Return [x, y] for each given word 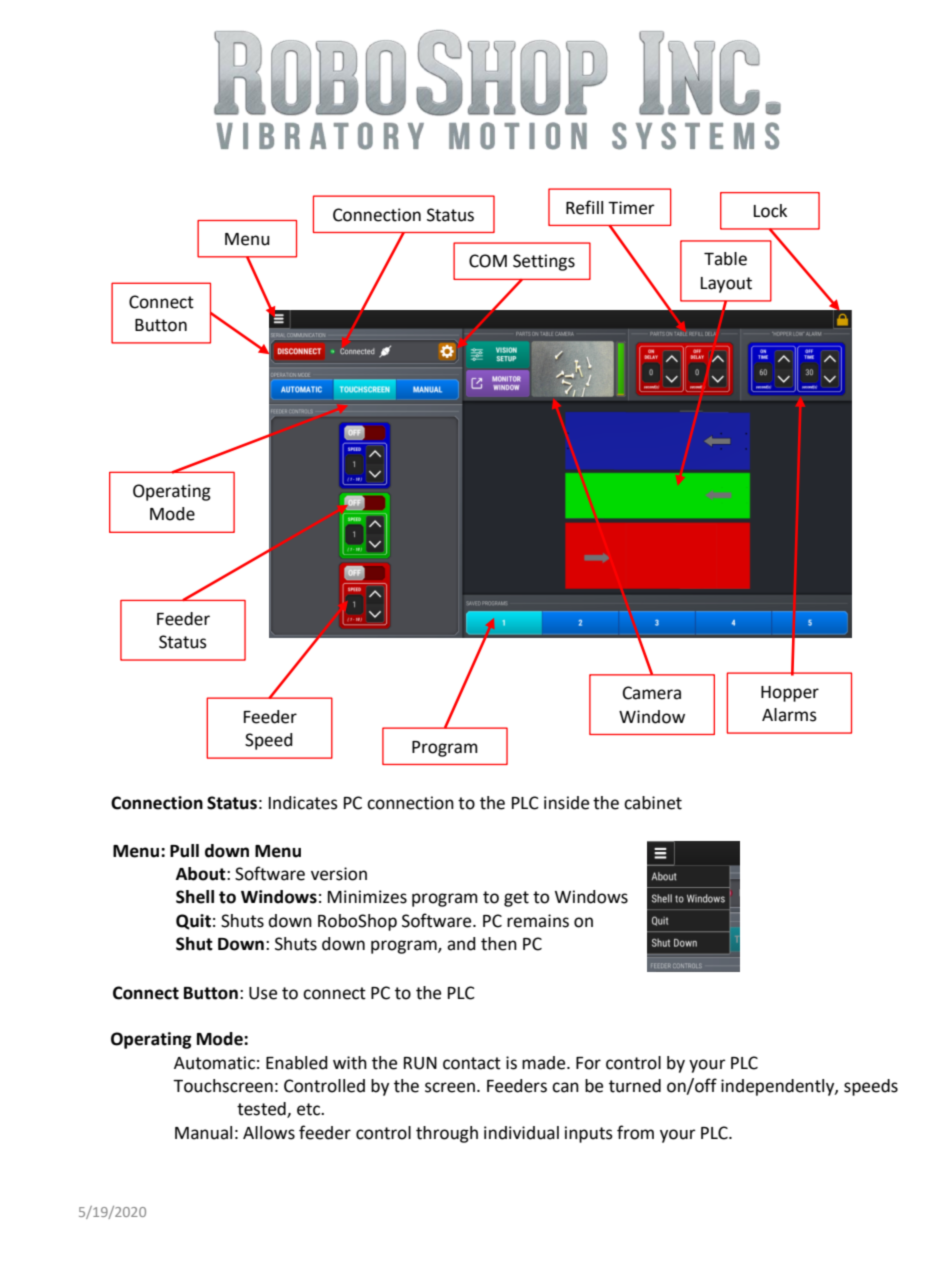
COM [488, 261]
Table [725, 259]
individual [521, 1133]
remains [538, 921]
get [516, 899]
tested [262, 1110]
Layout [726, 285]
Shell [195, 897]
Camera [652, 693]
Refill [584, 207]
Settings [544, 262]
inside [566, 803]
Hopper [790, 694]
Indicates [303, 803]
